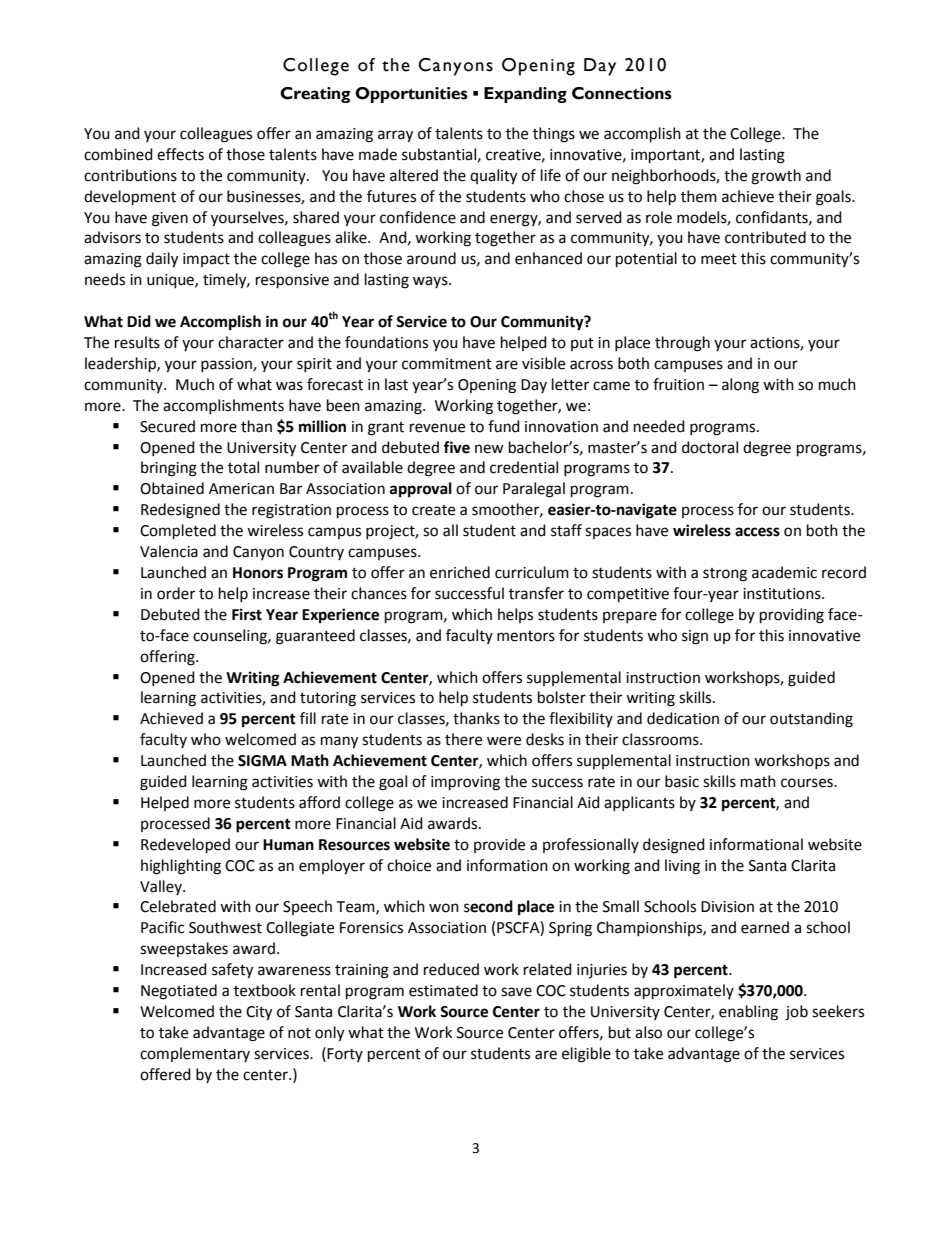  I want to click on academic, so click(784, 572).
